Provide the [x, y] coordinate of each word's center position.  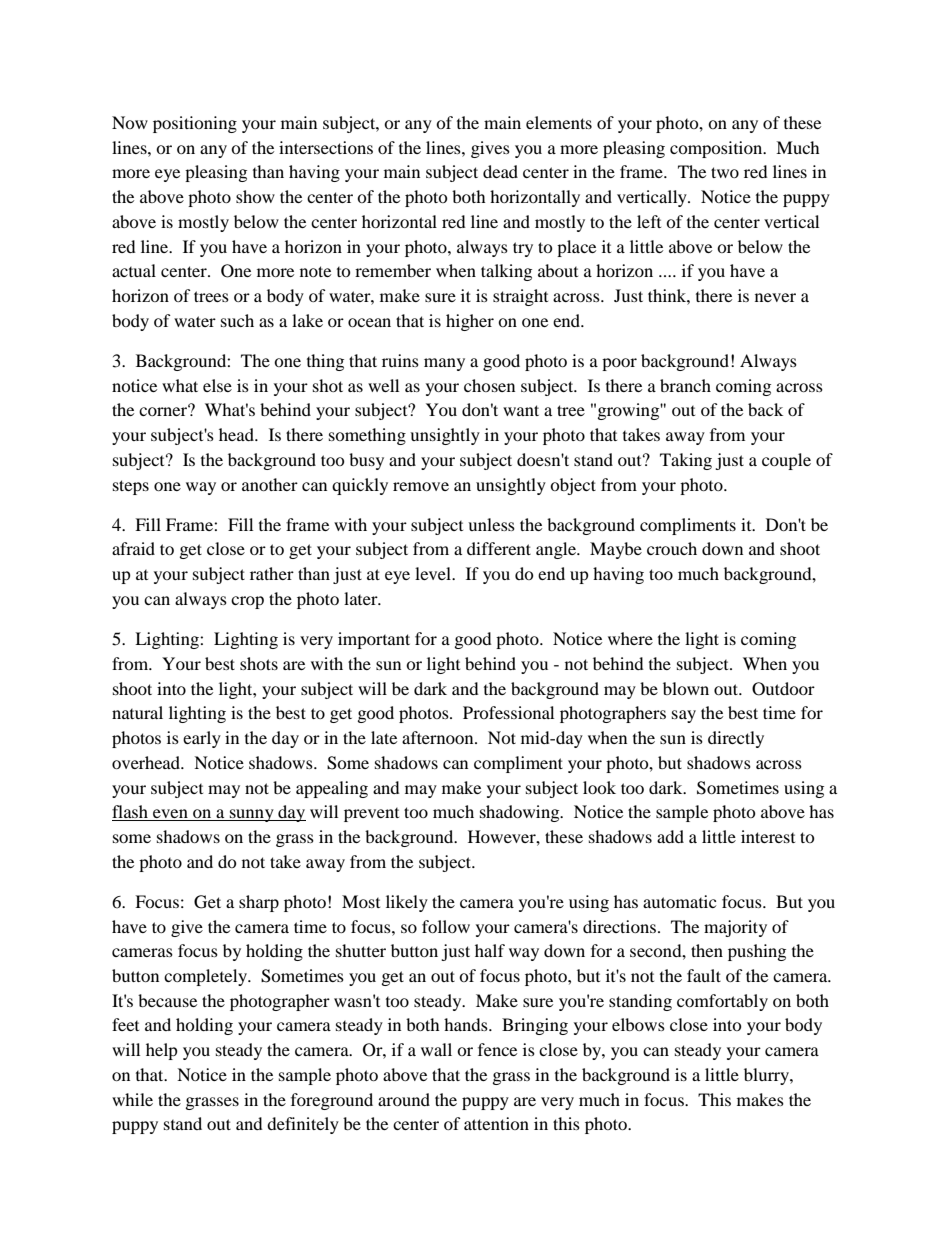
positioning [195, 124]
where [630, 638]
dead [500, 171]
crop [247, 602]
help [162, 1051]
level [434, 573]
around [404, 1099]
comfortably [722, 1002]
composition [717, 149]
